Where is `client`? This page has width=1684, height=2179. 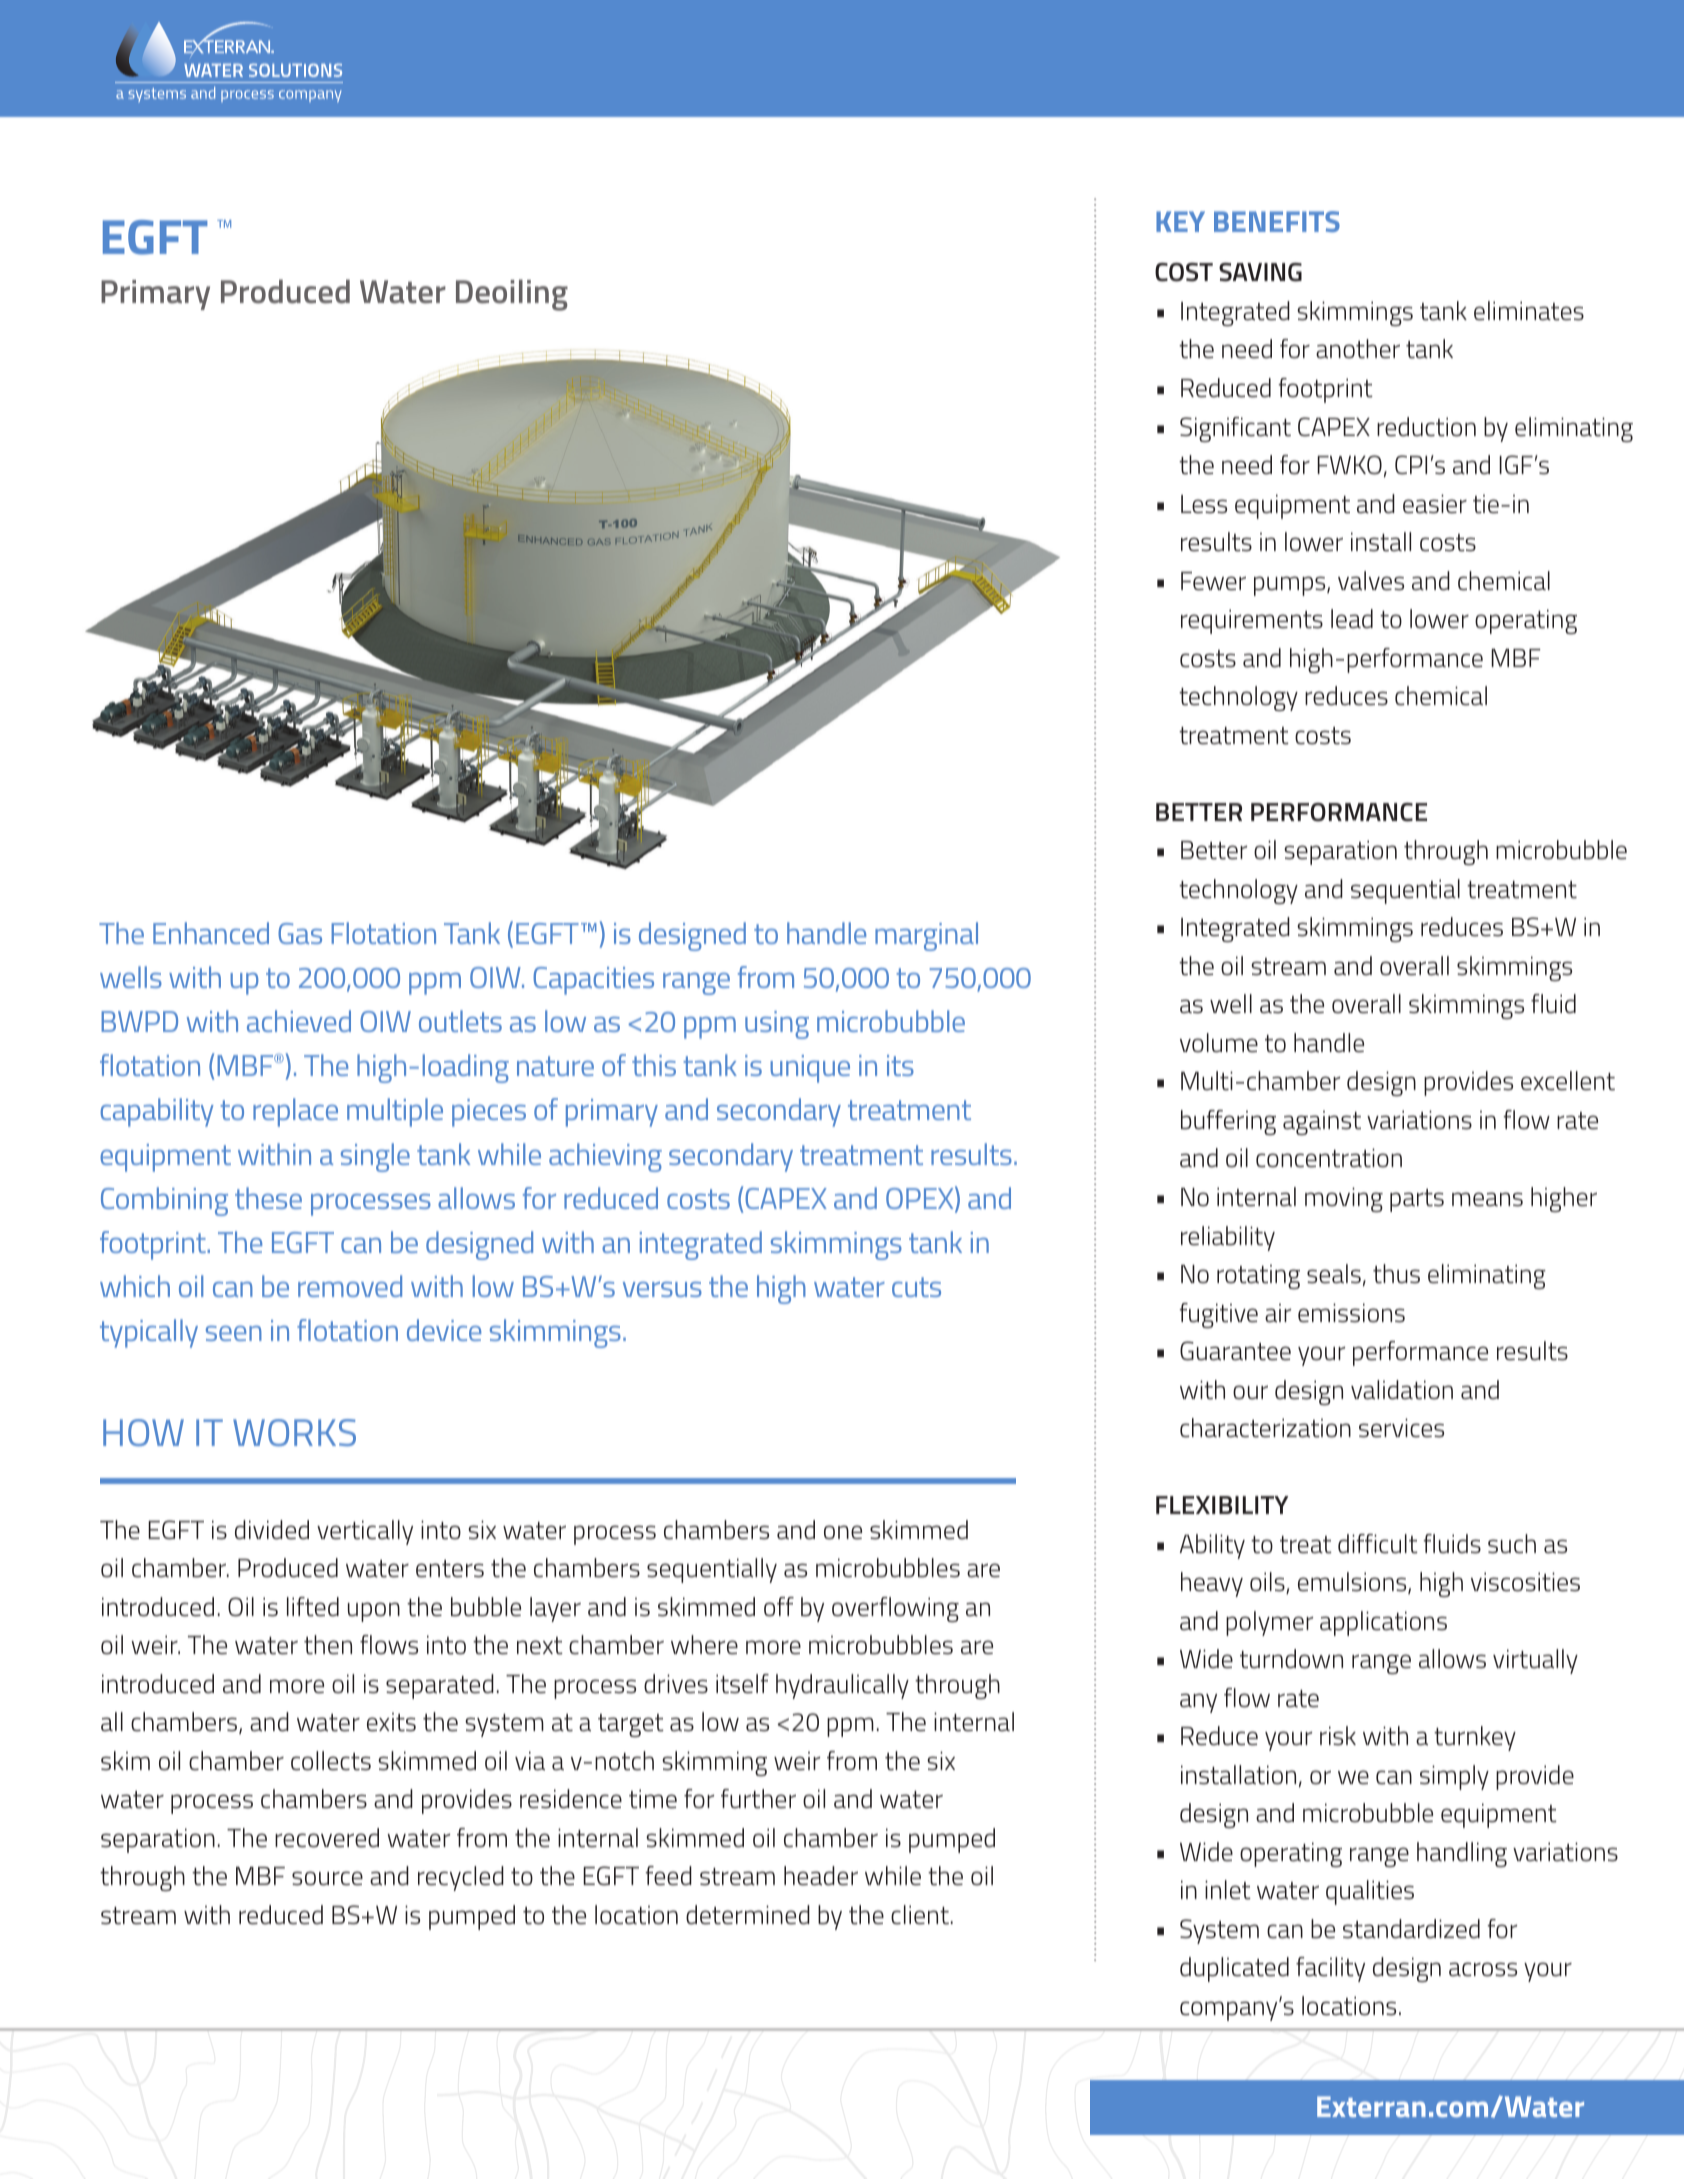 client is located at coordinates (920, 1915).
